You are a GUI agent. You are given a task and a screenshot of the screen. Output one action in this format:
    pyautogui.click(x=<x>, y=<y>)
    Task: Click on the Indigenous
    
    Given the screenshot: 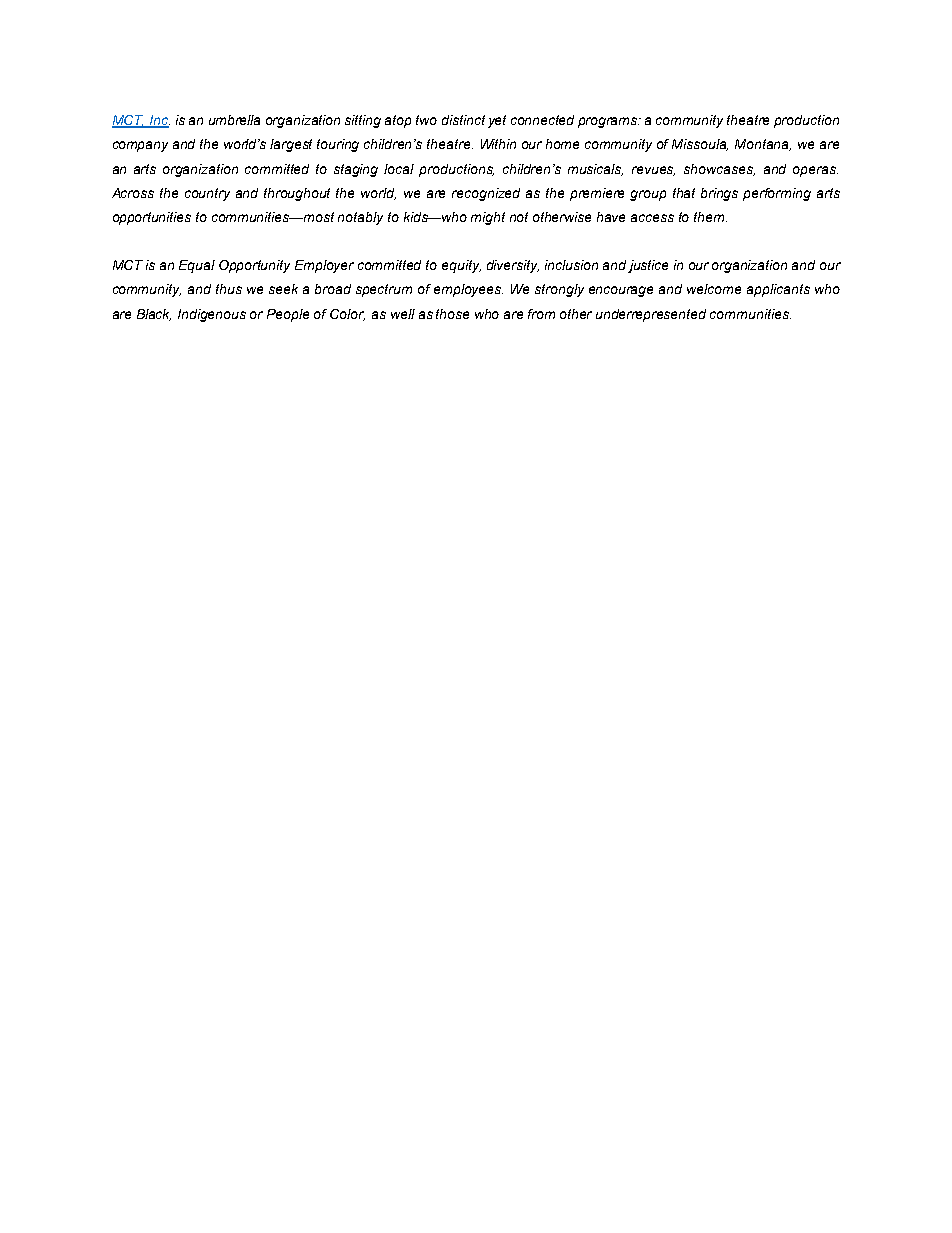 What is the action you would take?
    pyautogui.click(x=212, y=315)
